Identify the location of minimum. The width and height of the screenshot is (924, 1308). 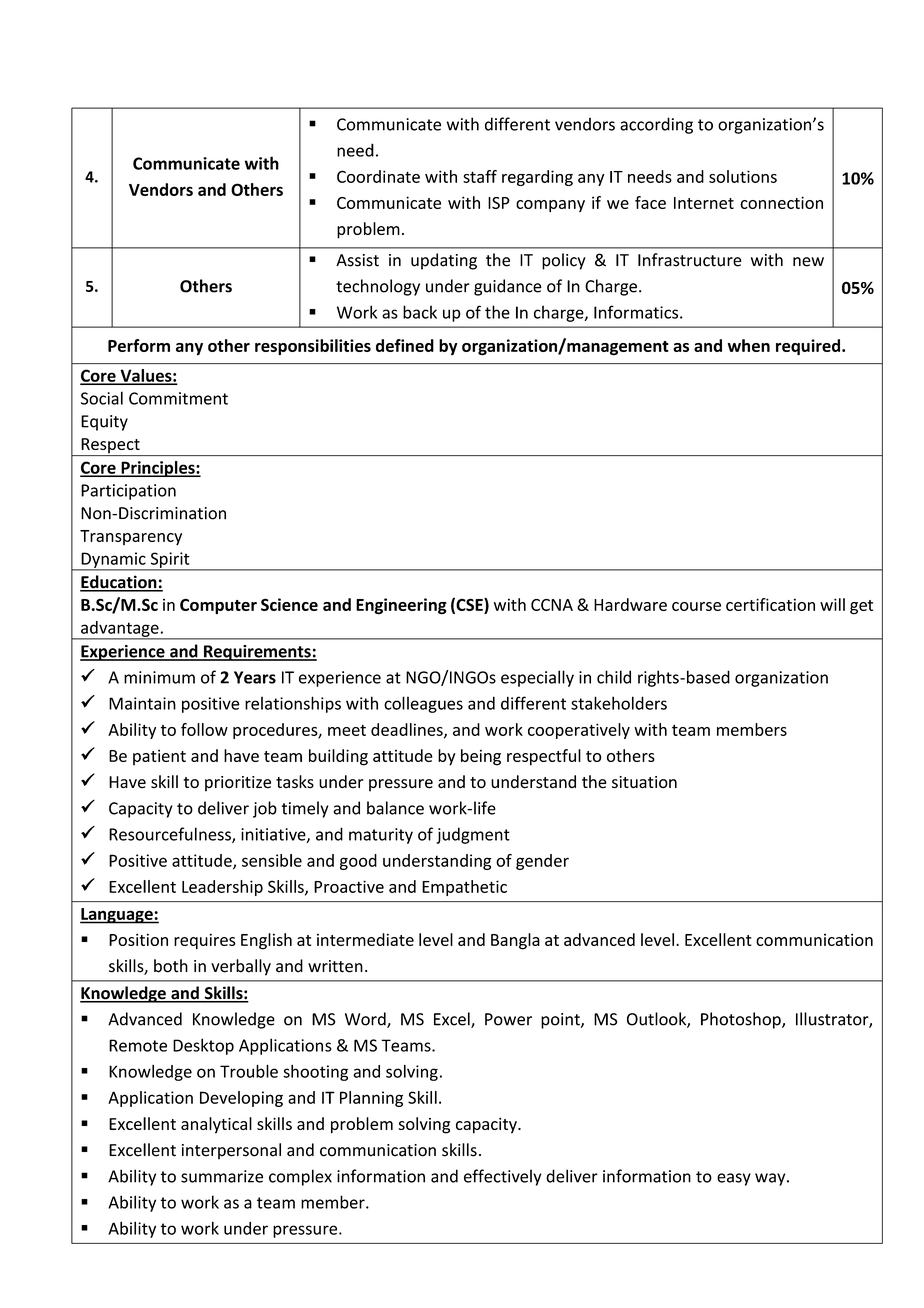
(159, 677).
